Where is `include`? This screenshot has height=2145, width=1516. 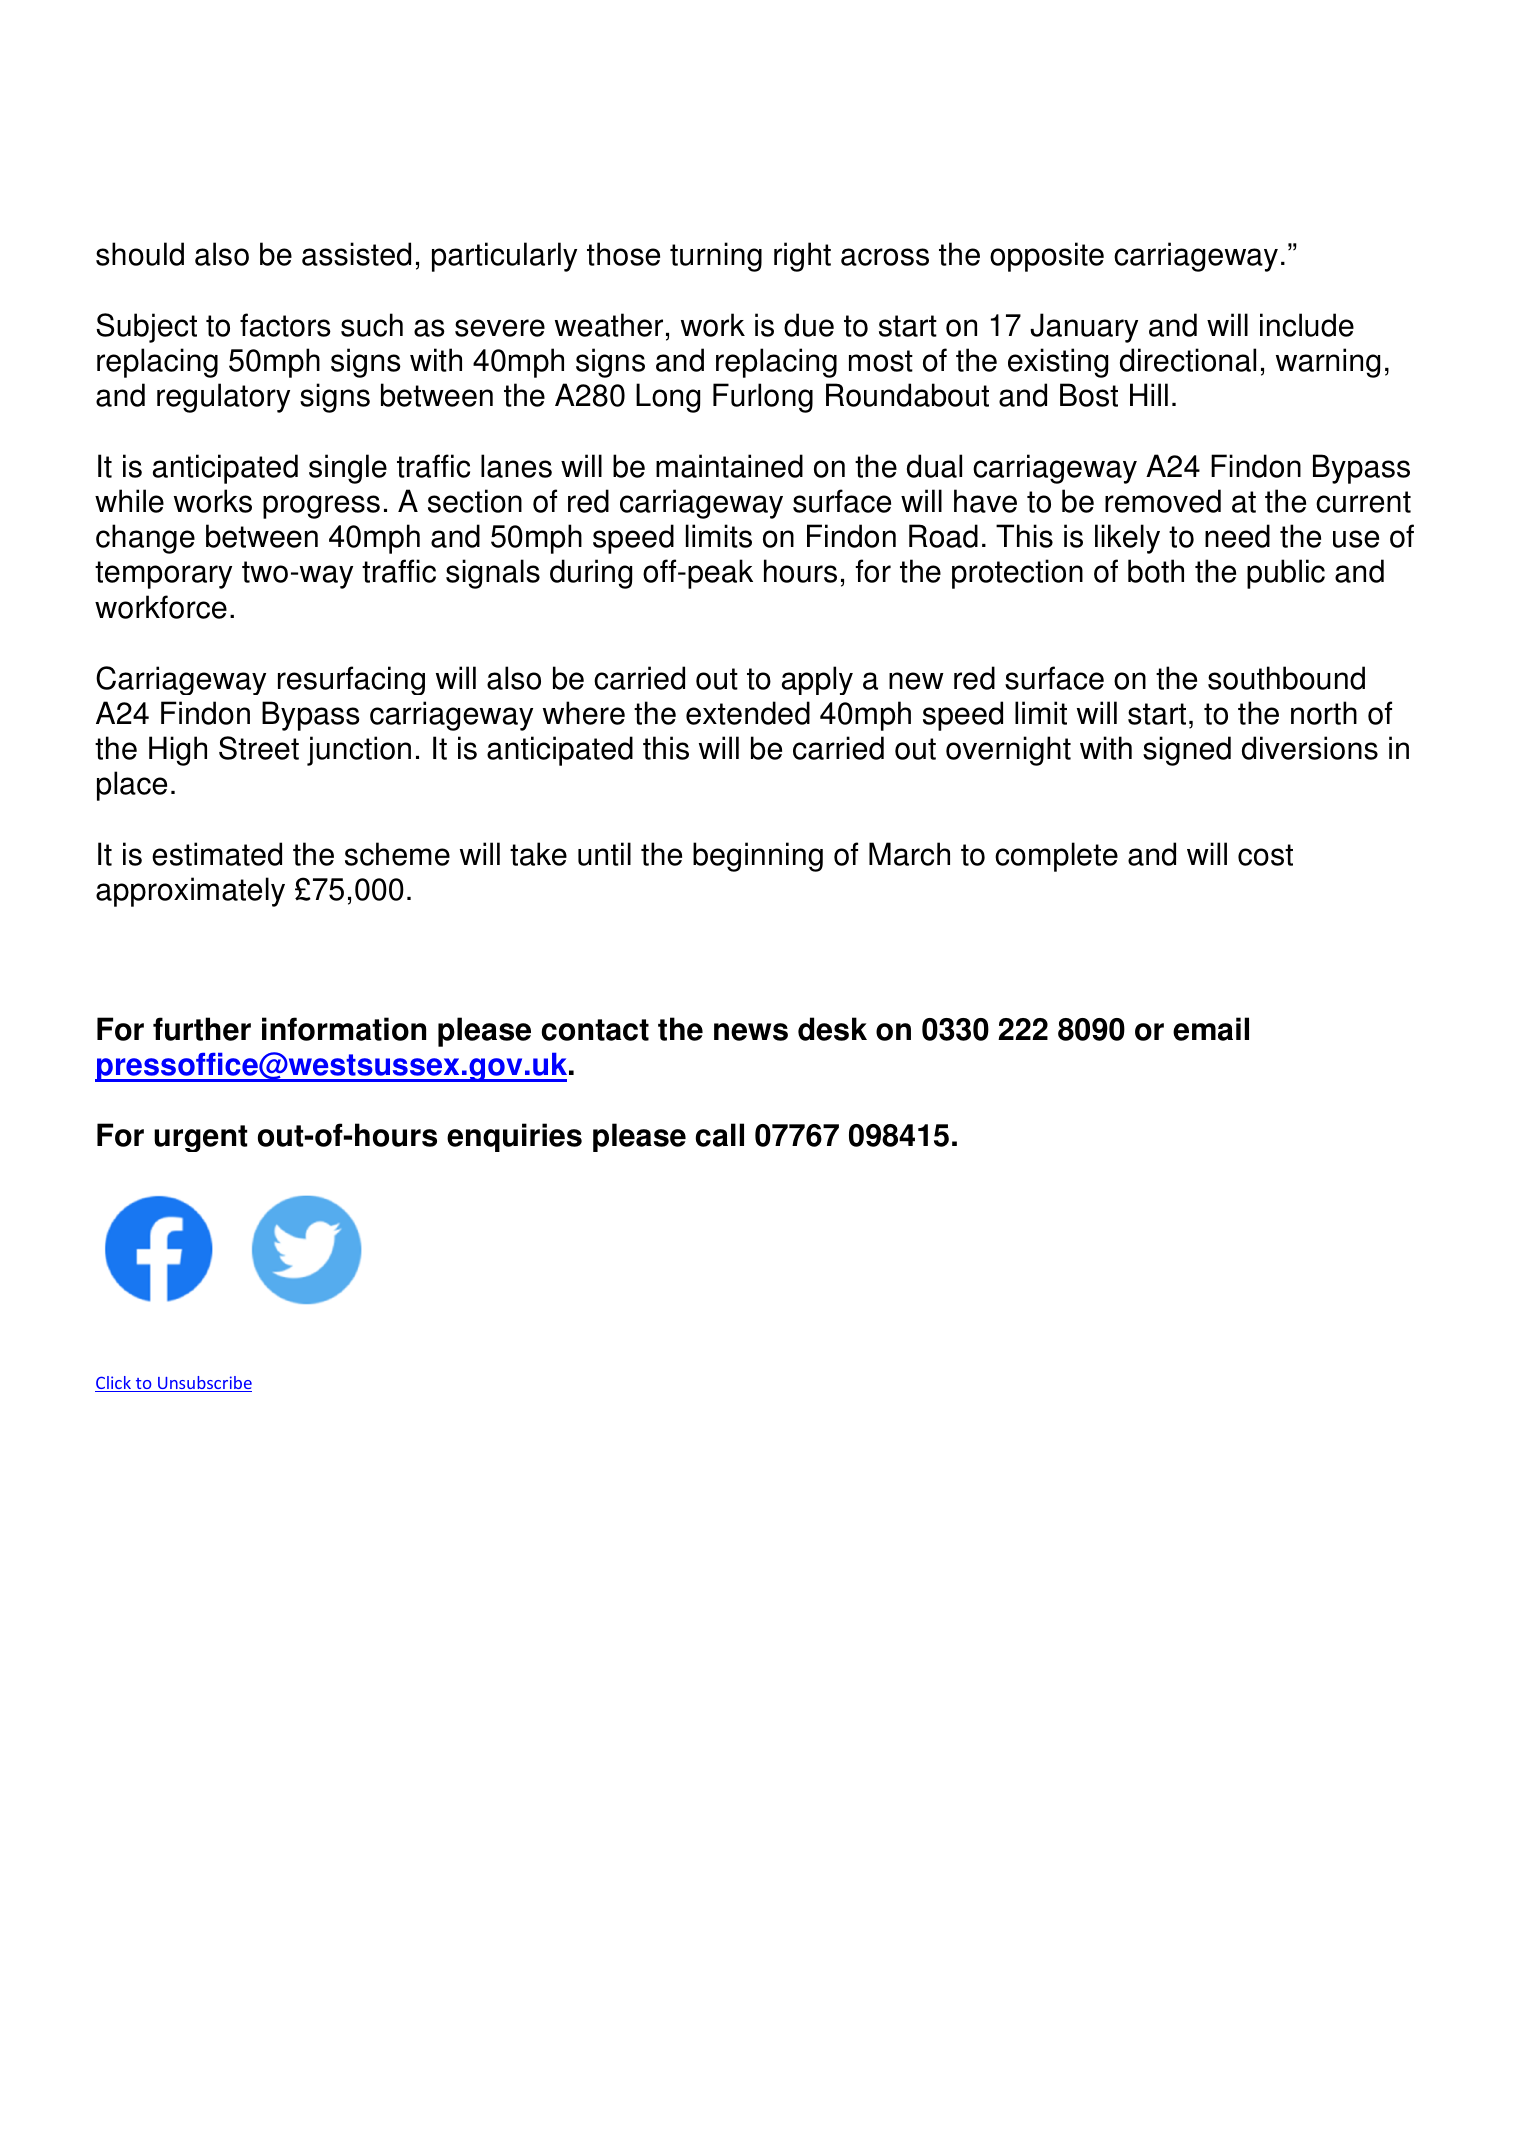
include is located at coordinates (1307, 325).
